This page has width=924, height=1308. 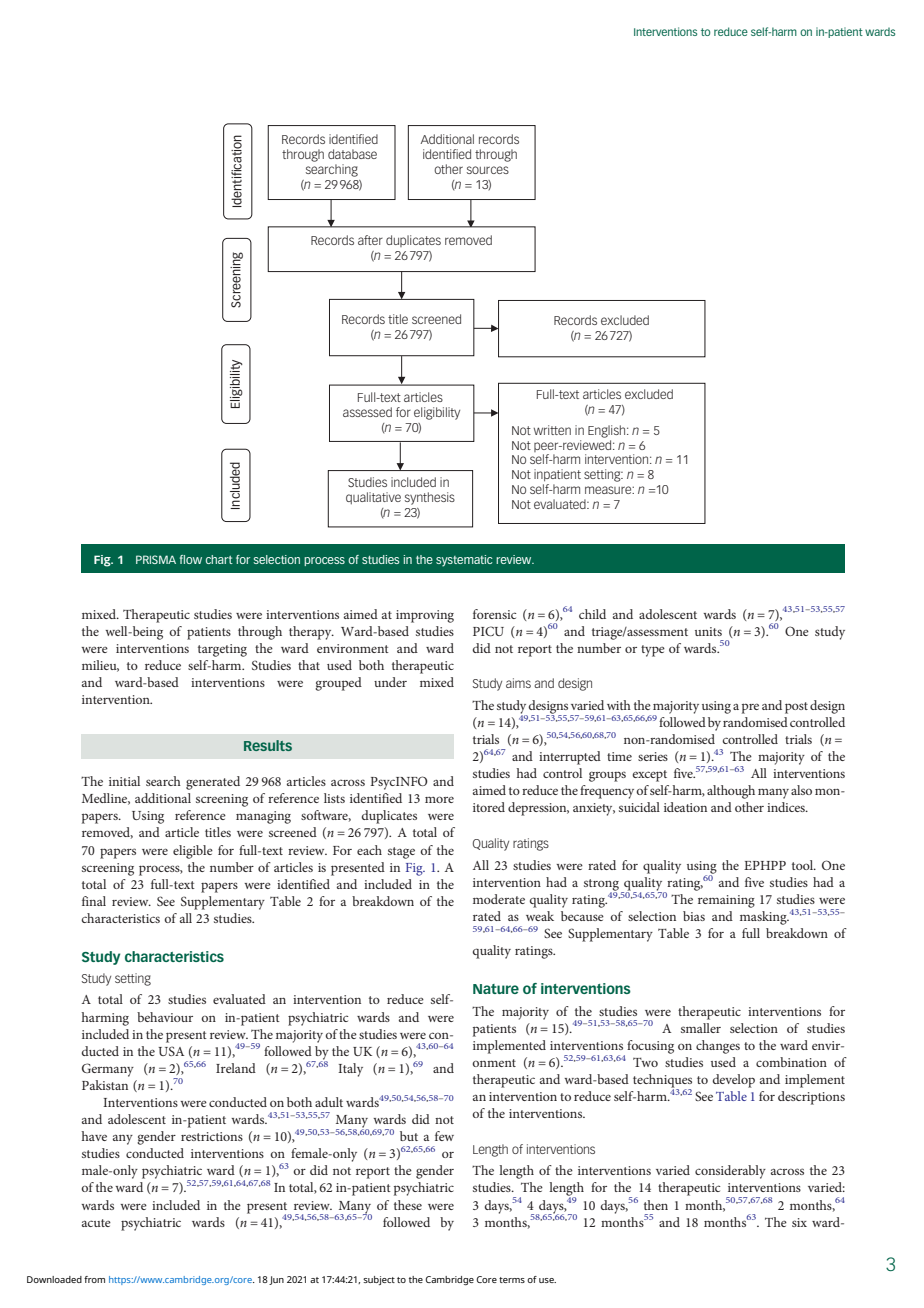 What do you see at coordinates (390, 682) in the page?
I see `under` at bounding box center [390, 682].
